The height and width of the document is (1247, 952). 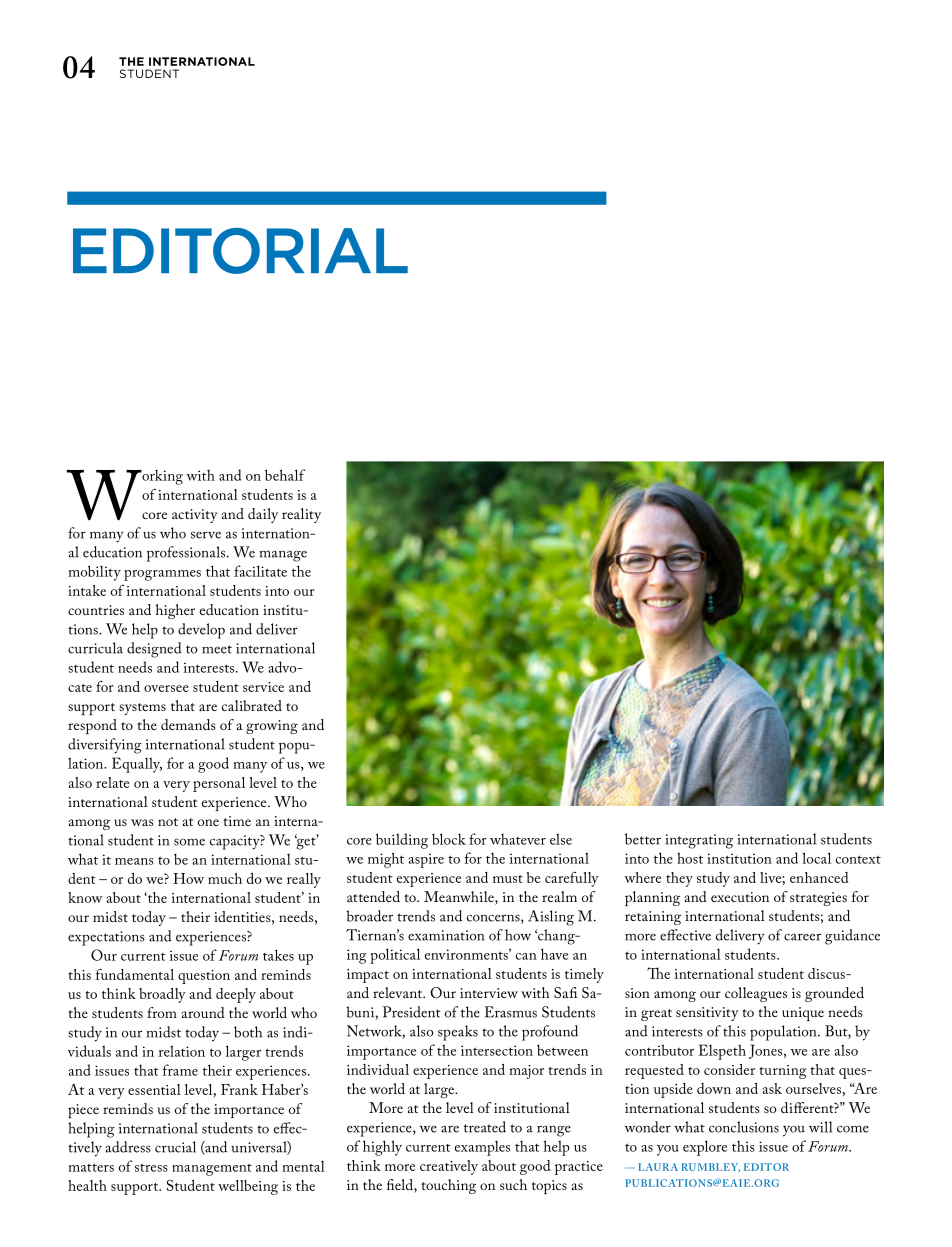 What do you see at coordinates (699, 841) in the document?
I see `integrating` at bounding box center [699, 841].
